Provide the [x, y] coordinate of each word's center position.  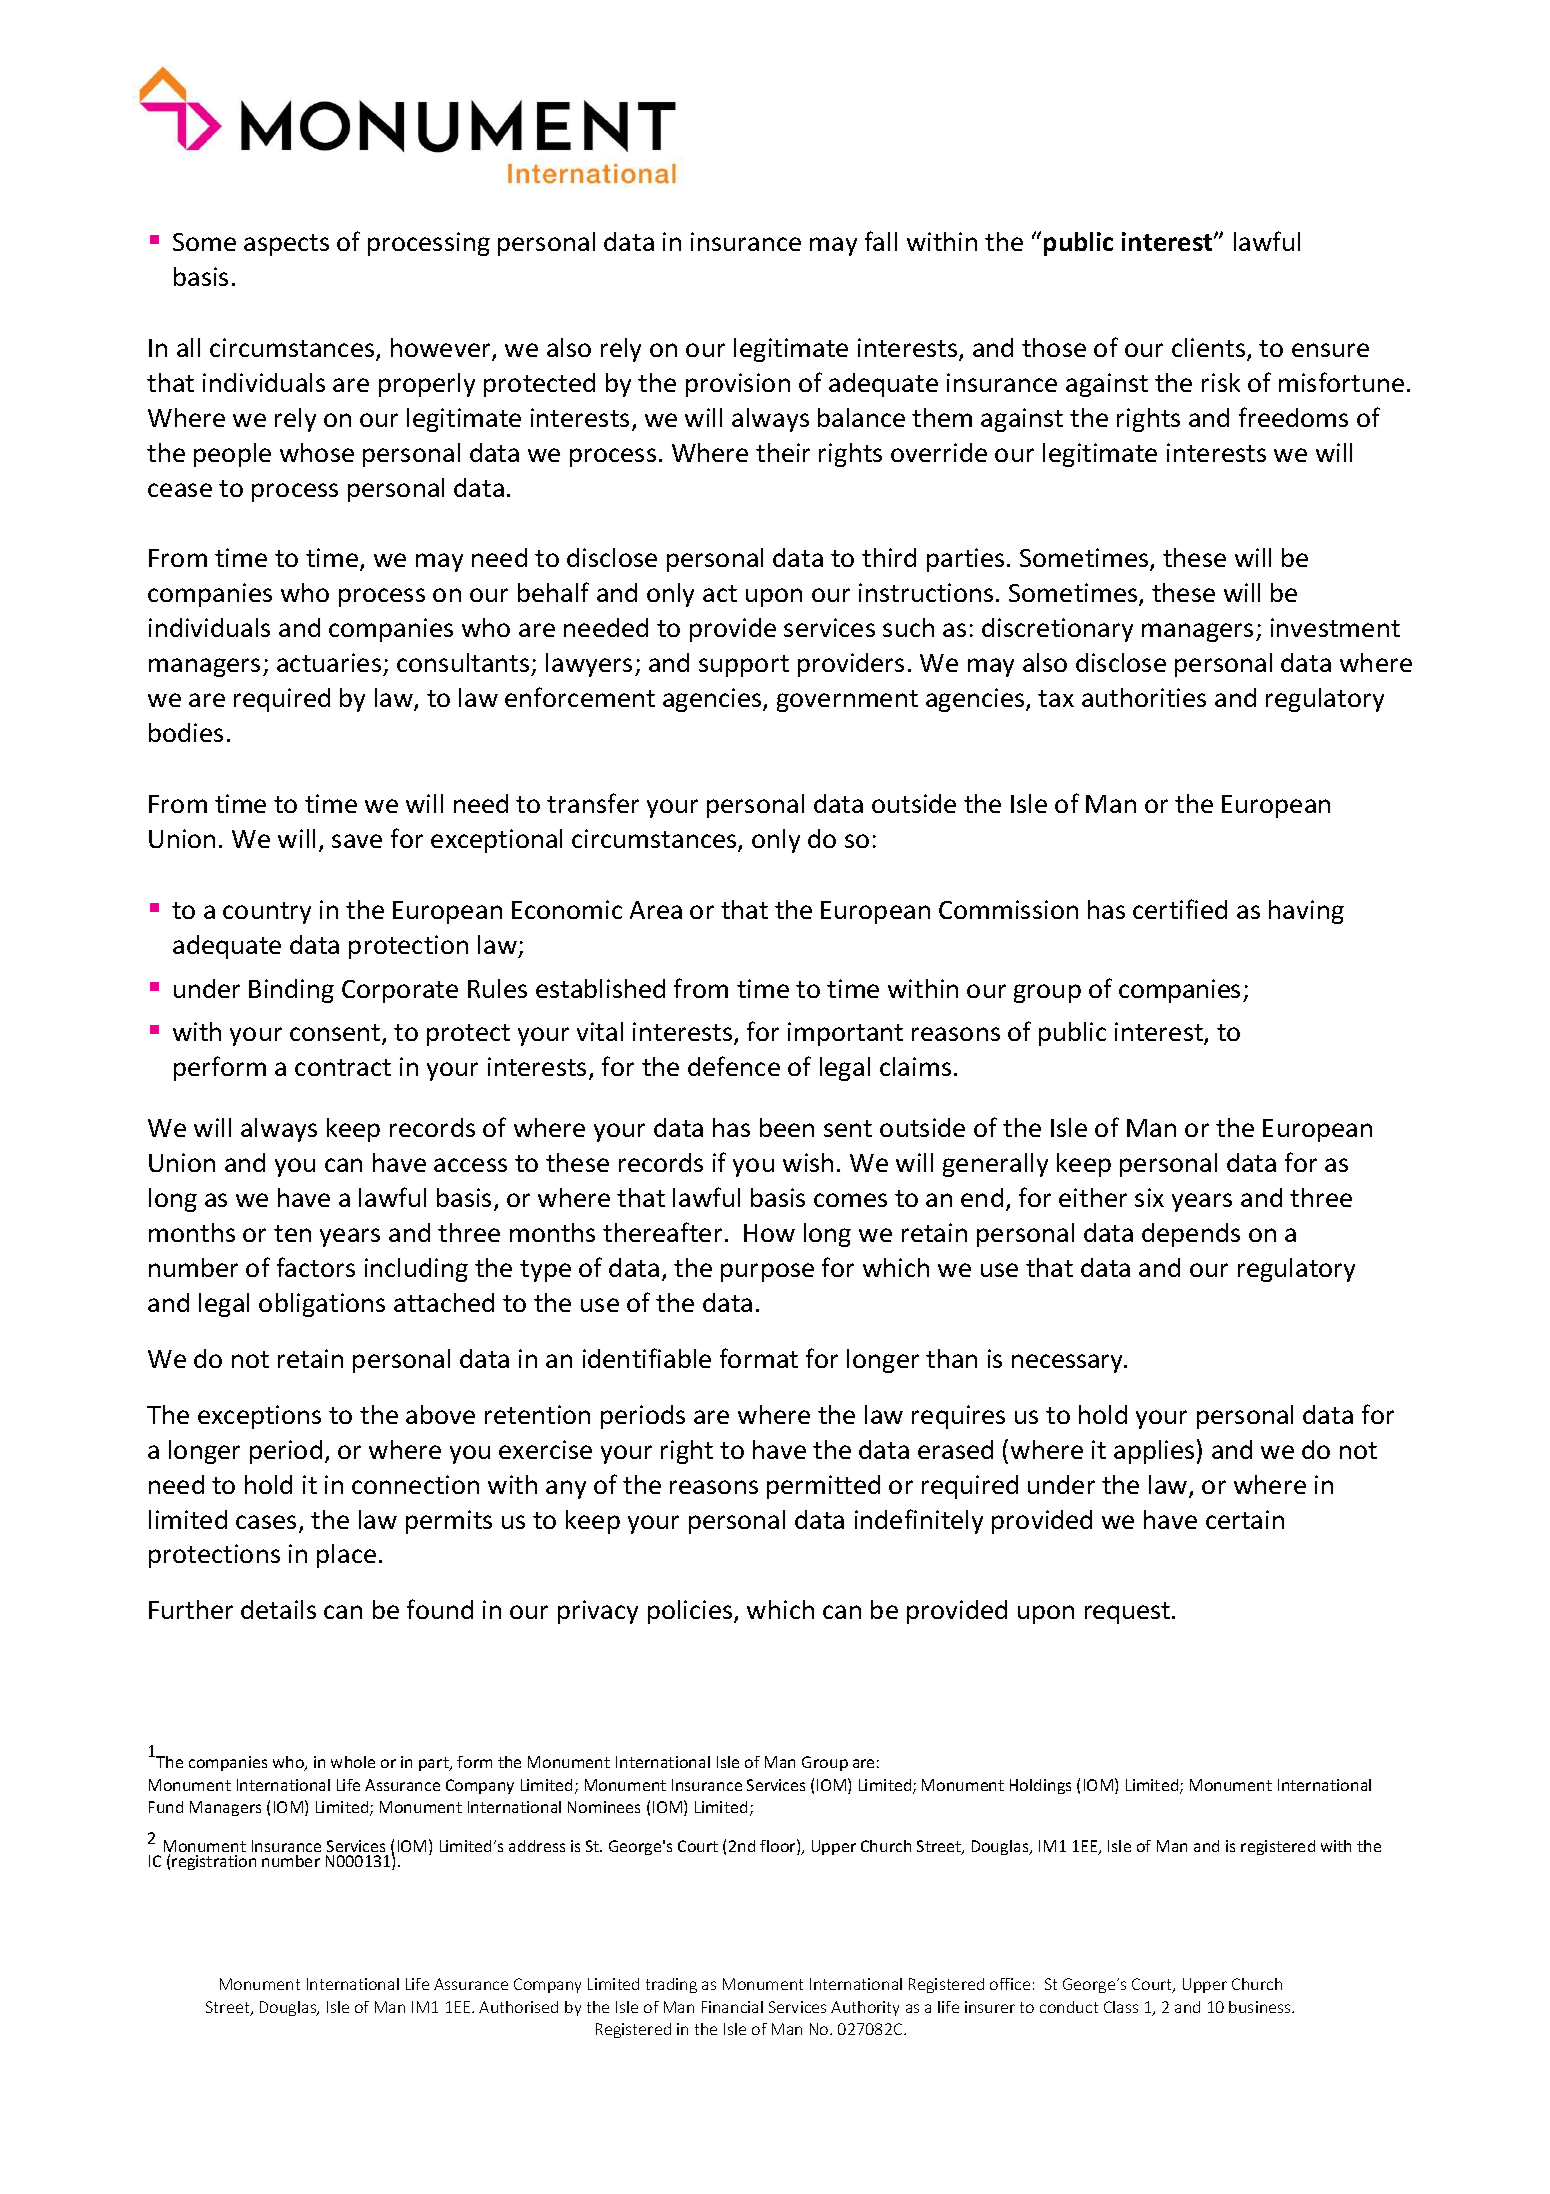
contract [343, 1067]
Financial [732, 2007]
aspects [286, 245]
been [787, 1127]
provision [738, 385]
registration [214, 1862]
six [1149, 1197]
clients [1210, 349]
